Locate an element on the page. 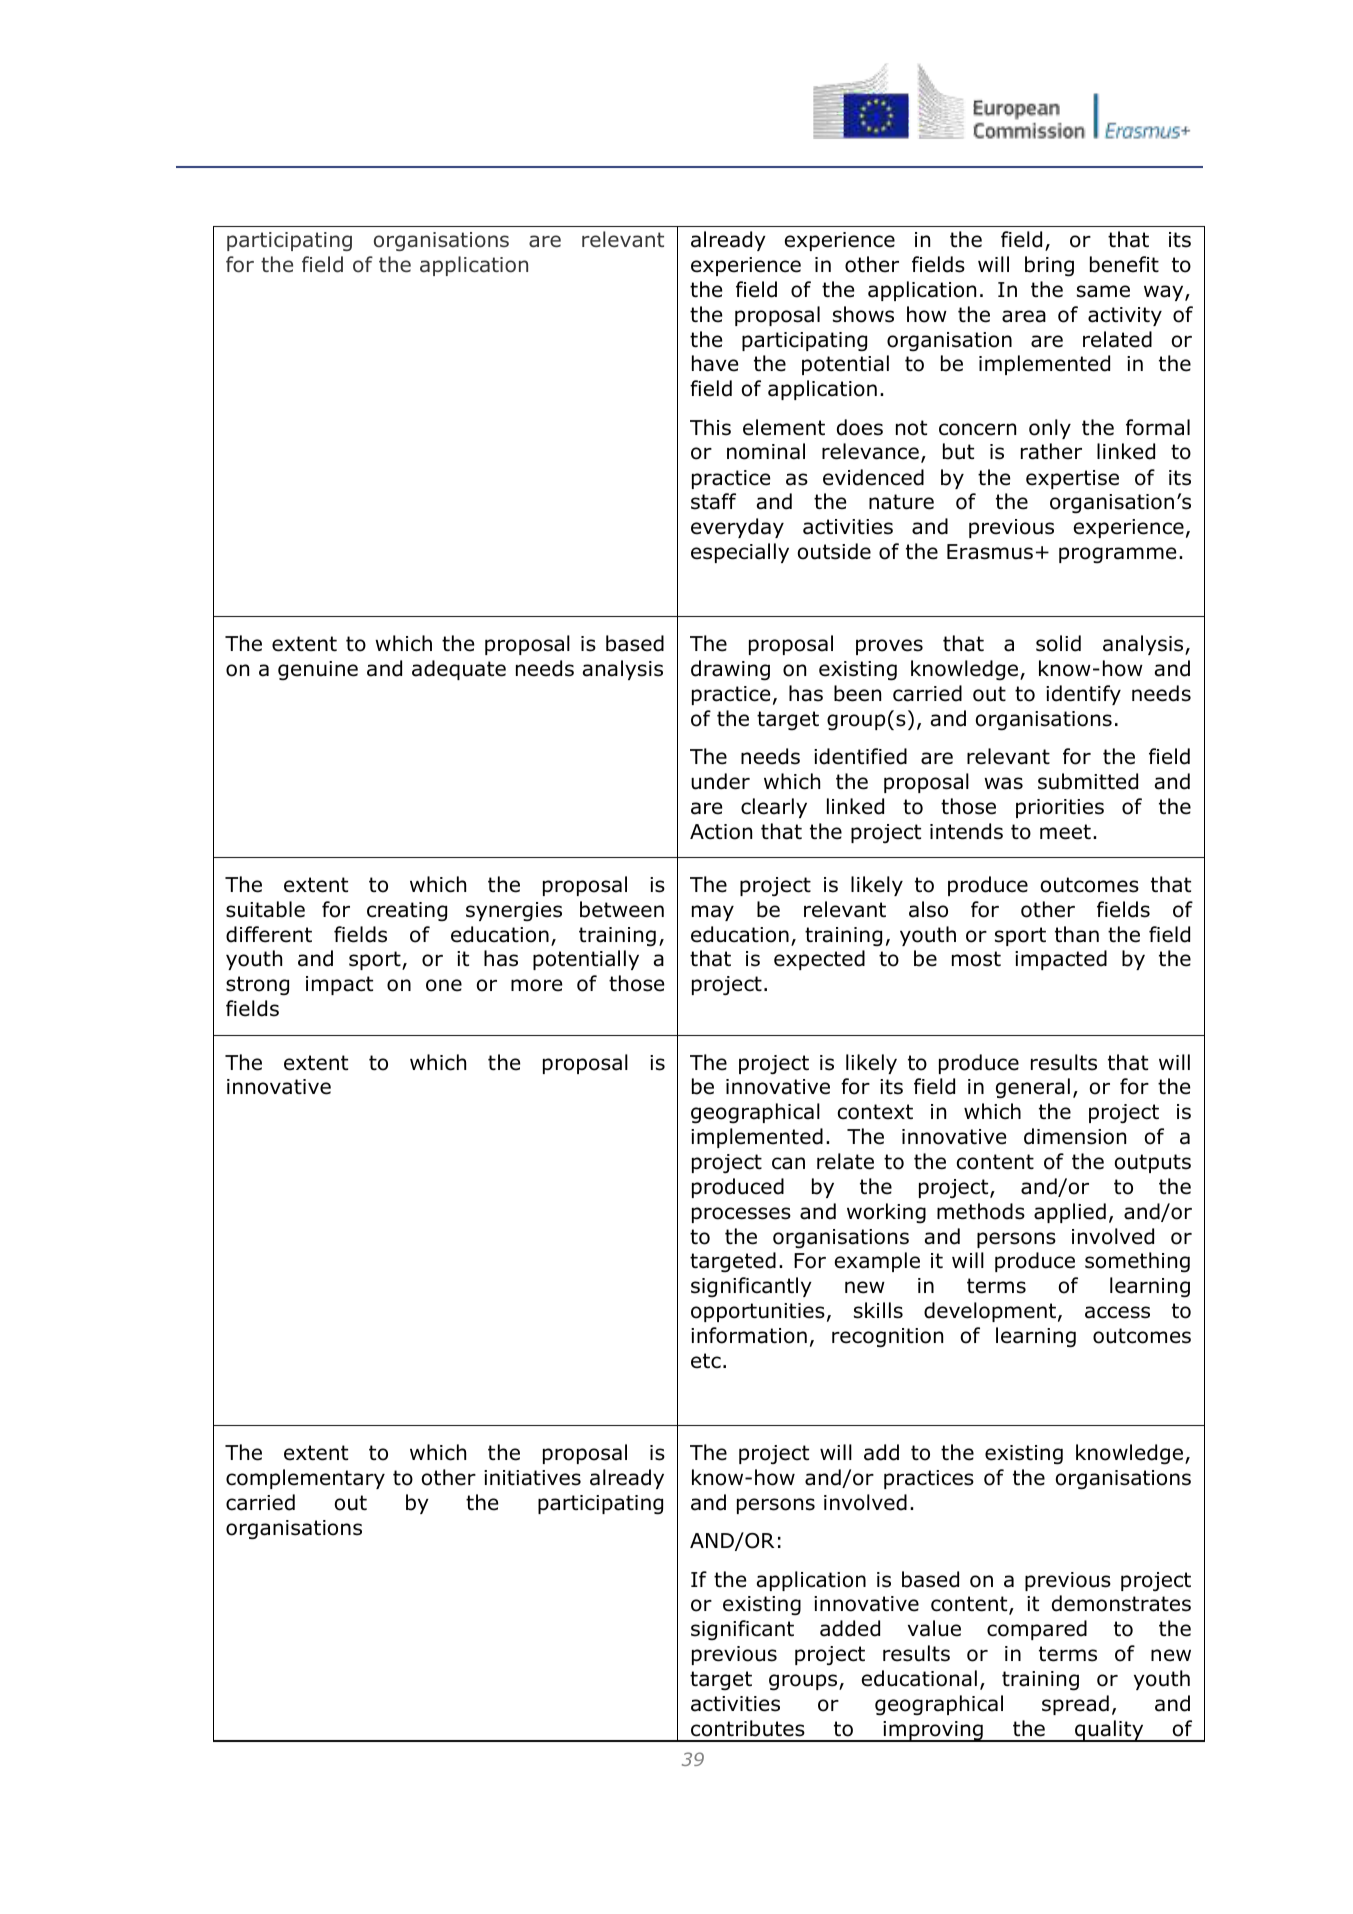 The image size is (1353, 1914). spread is located at coordinates (1075, 1705).
